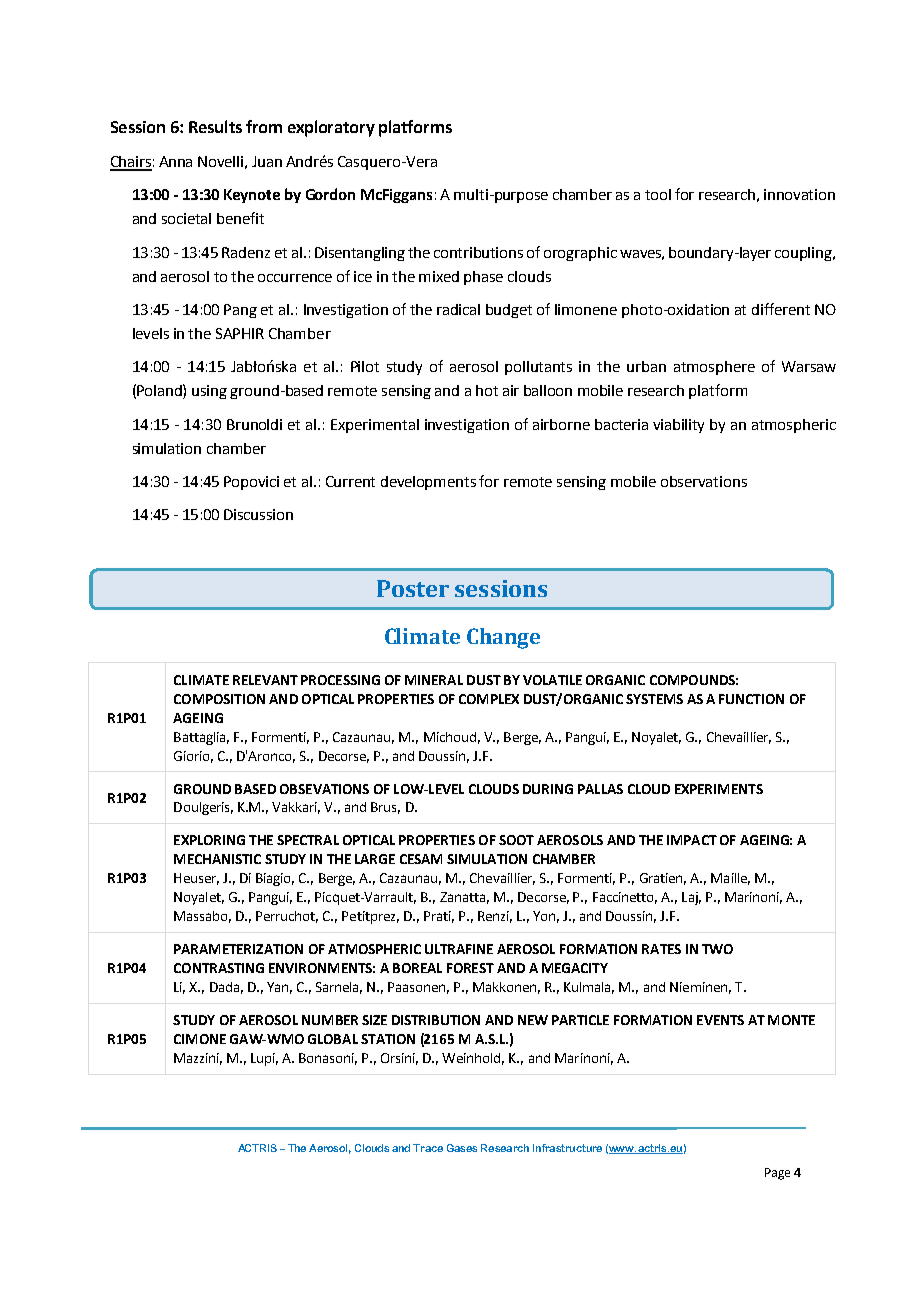 Image resolution: width=924 pixels, height=1308 pixels. What do you see at coordinates (478, 252) in the screenshot?
I see `contributions` at bounding box center [478, 252].
